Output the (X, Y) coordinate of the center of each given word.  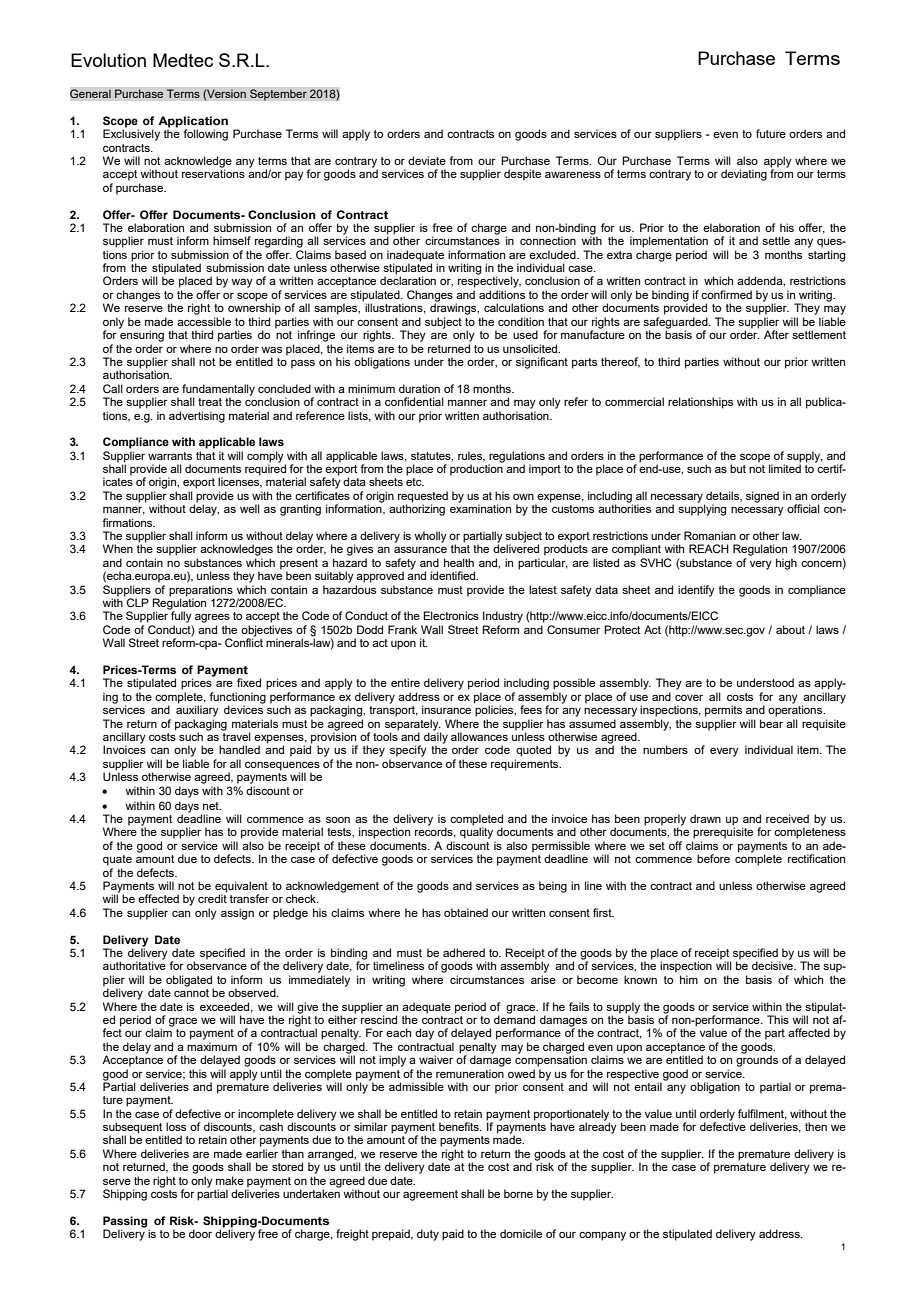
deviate (427, 160)
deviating (744, 175)
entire (405, 682)
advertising (197, 417)
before (713, 858)
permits (723, 711)
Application (193, 123)
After (776, 334)
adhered (464, 952)
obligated (190, 982)
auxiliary (197, 710)
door (200, 1233)
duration (419, 388)
